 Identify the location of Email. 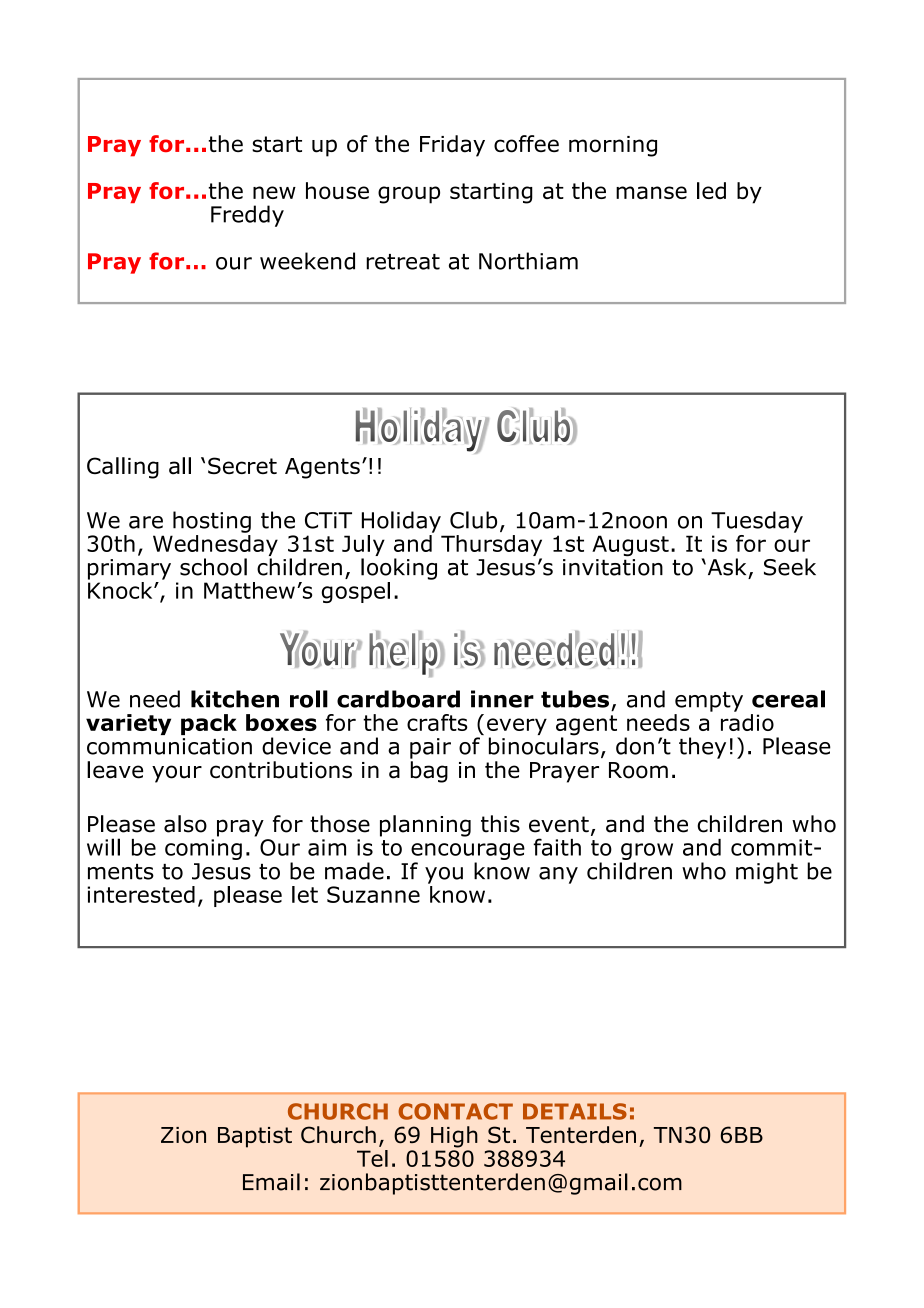
(271, 1182).
